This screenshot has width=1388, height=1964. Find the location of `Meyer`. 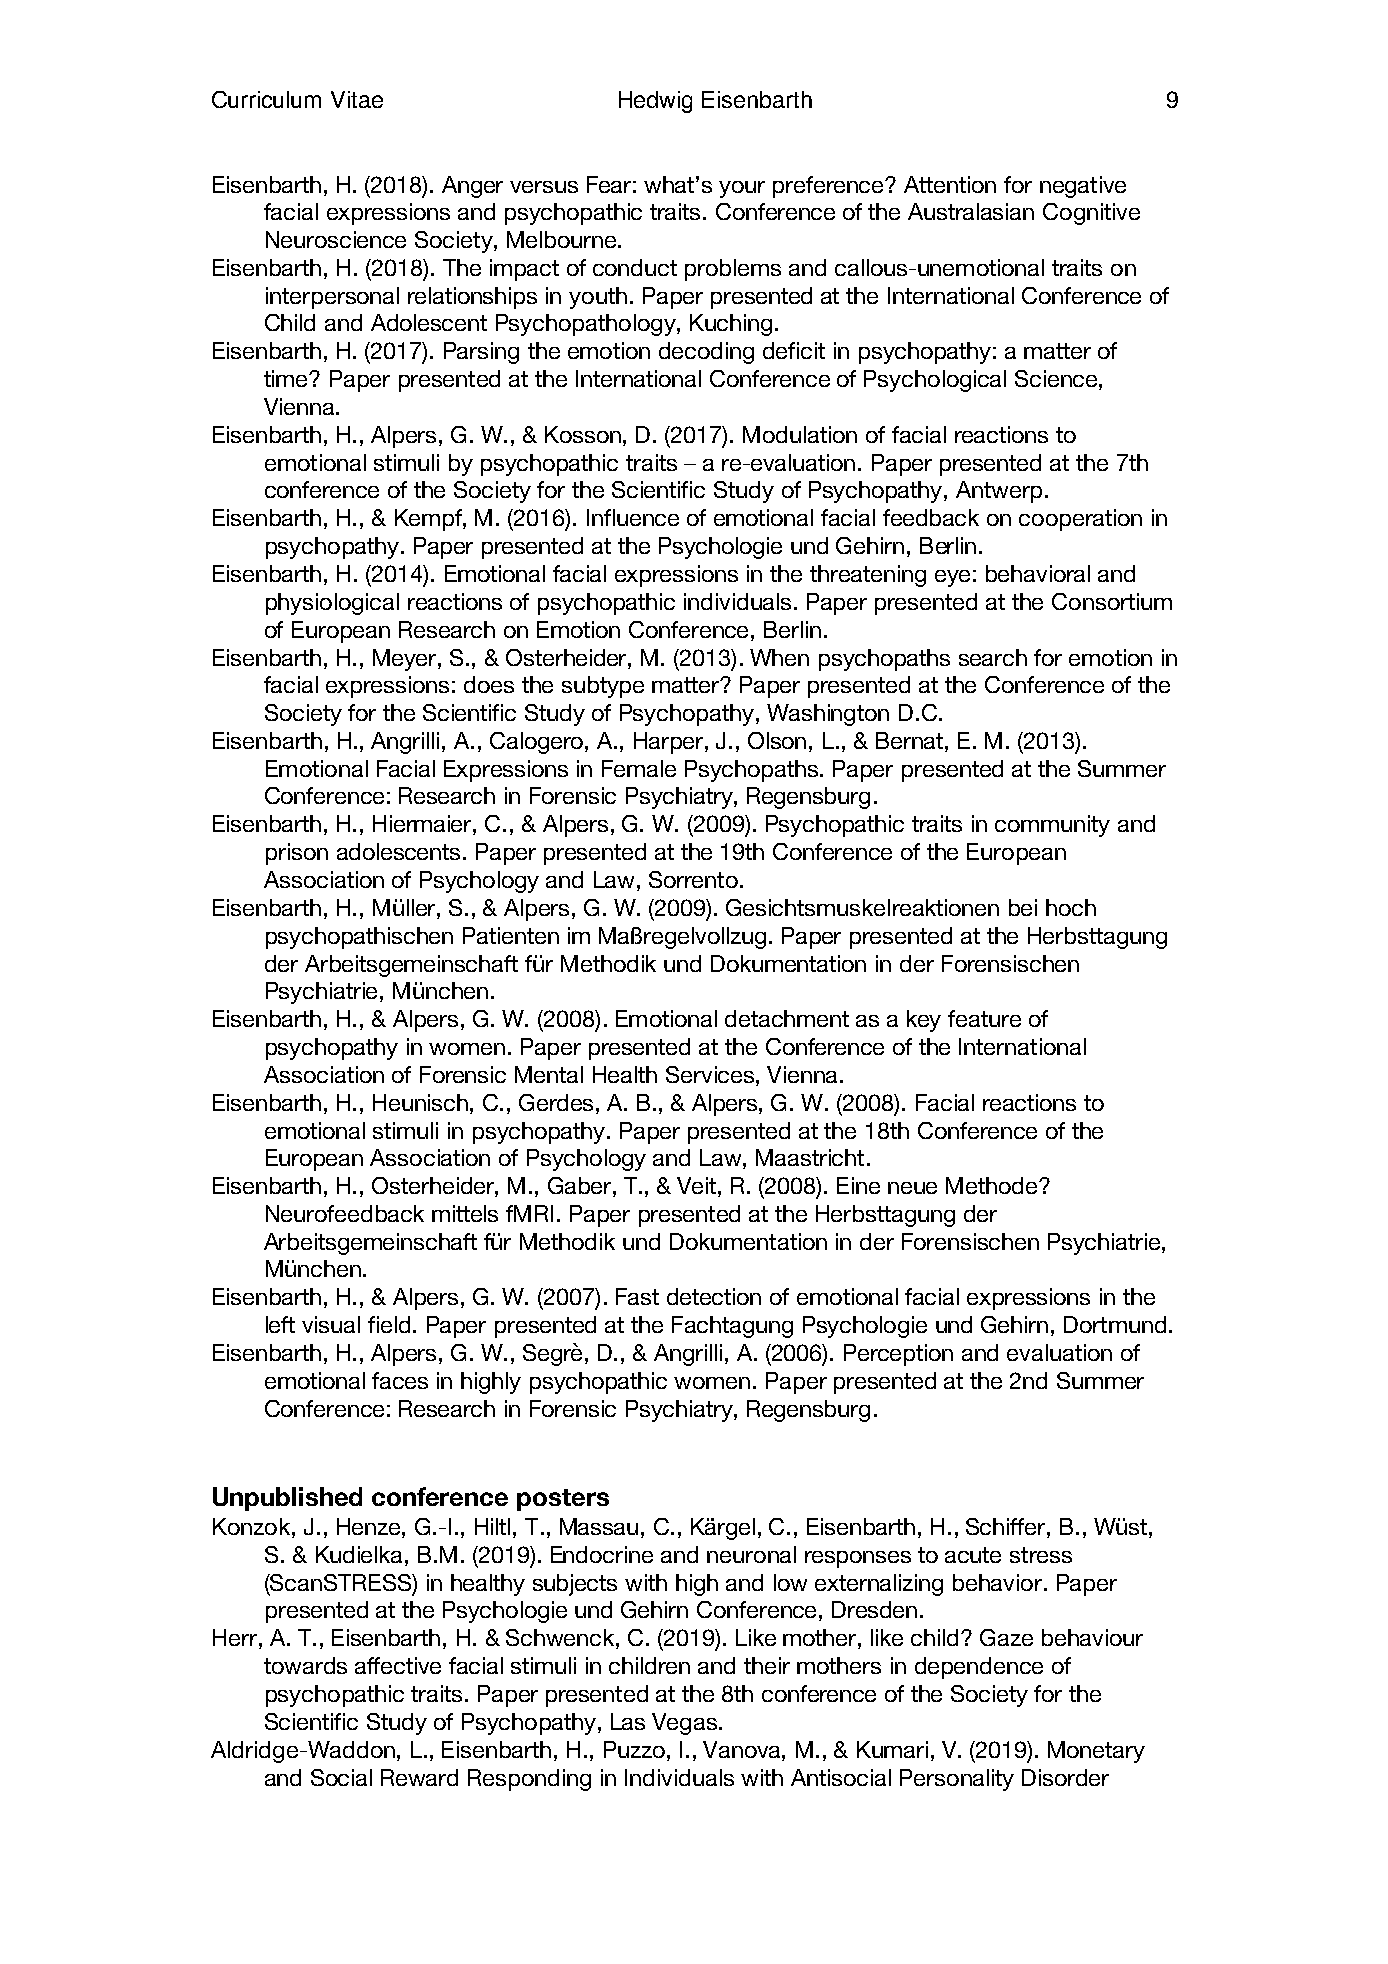

Meyer is located at coordinates (406, 660).
